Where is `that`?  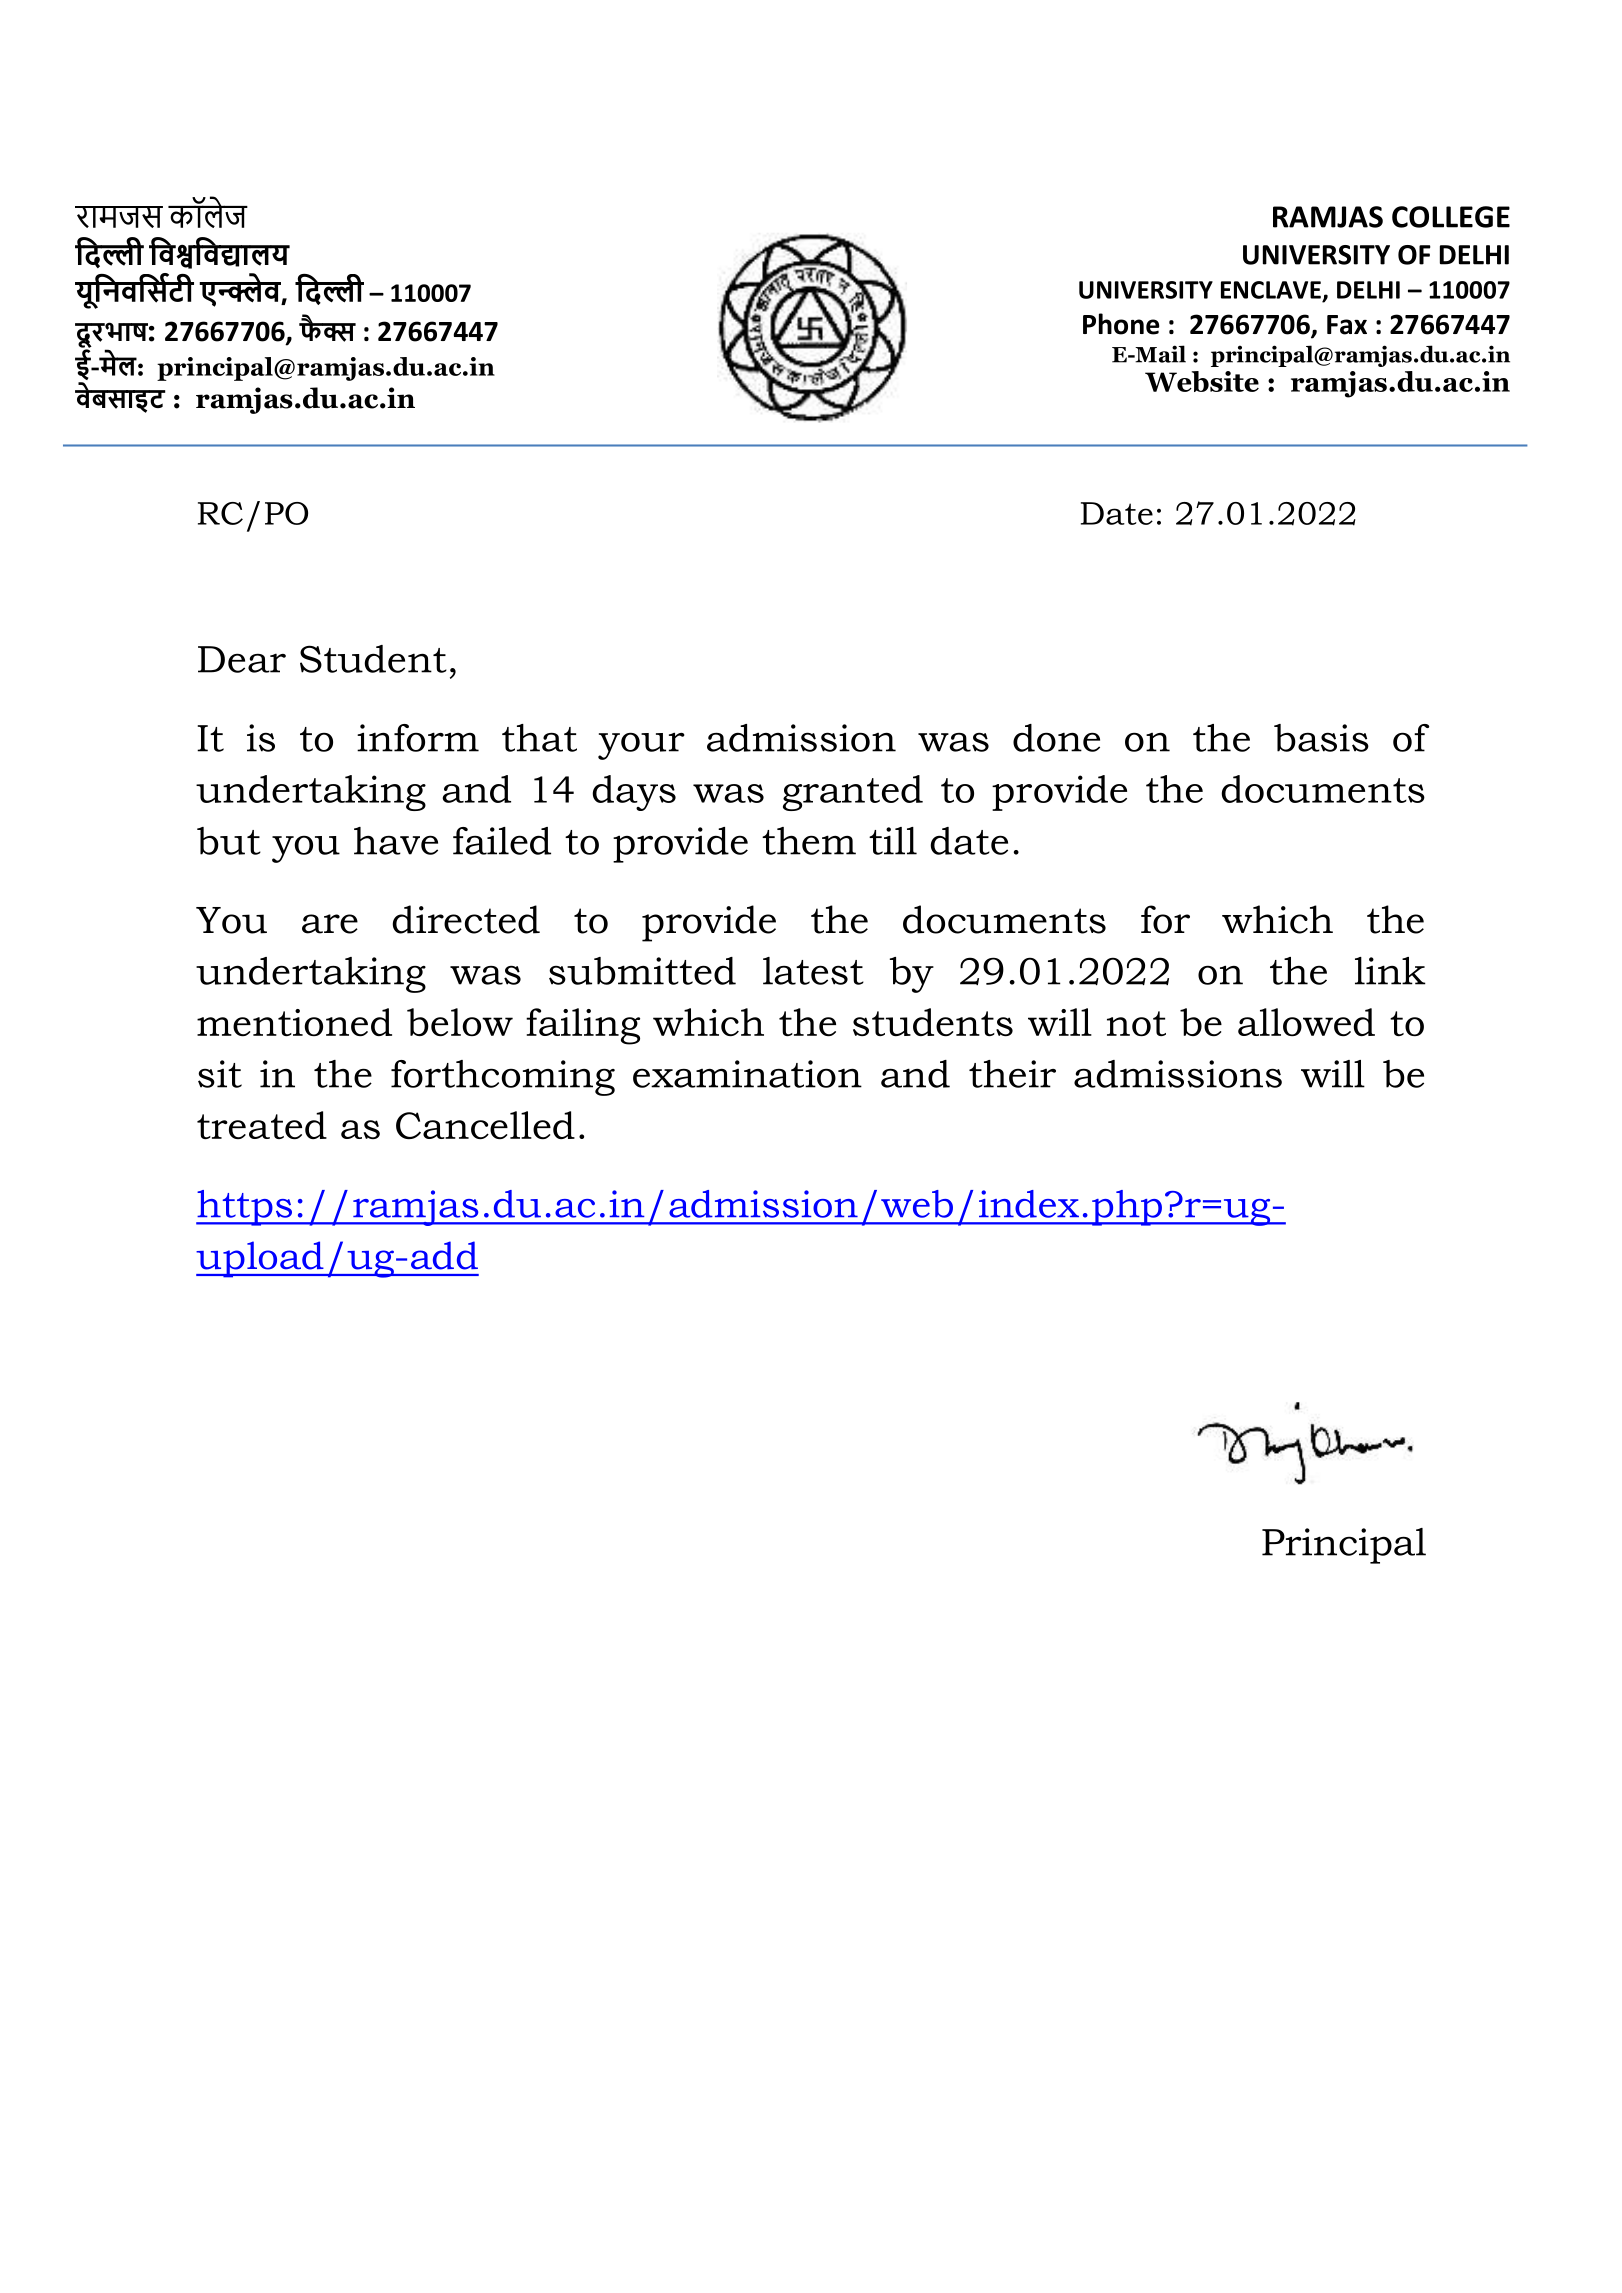
that is located at coordinates (539, 738).
